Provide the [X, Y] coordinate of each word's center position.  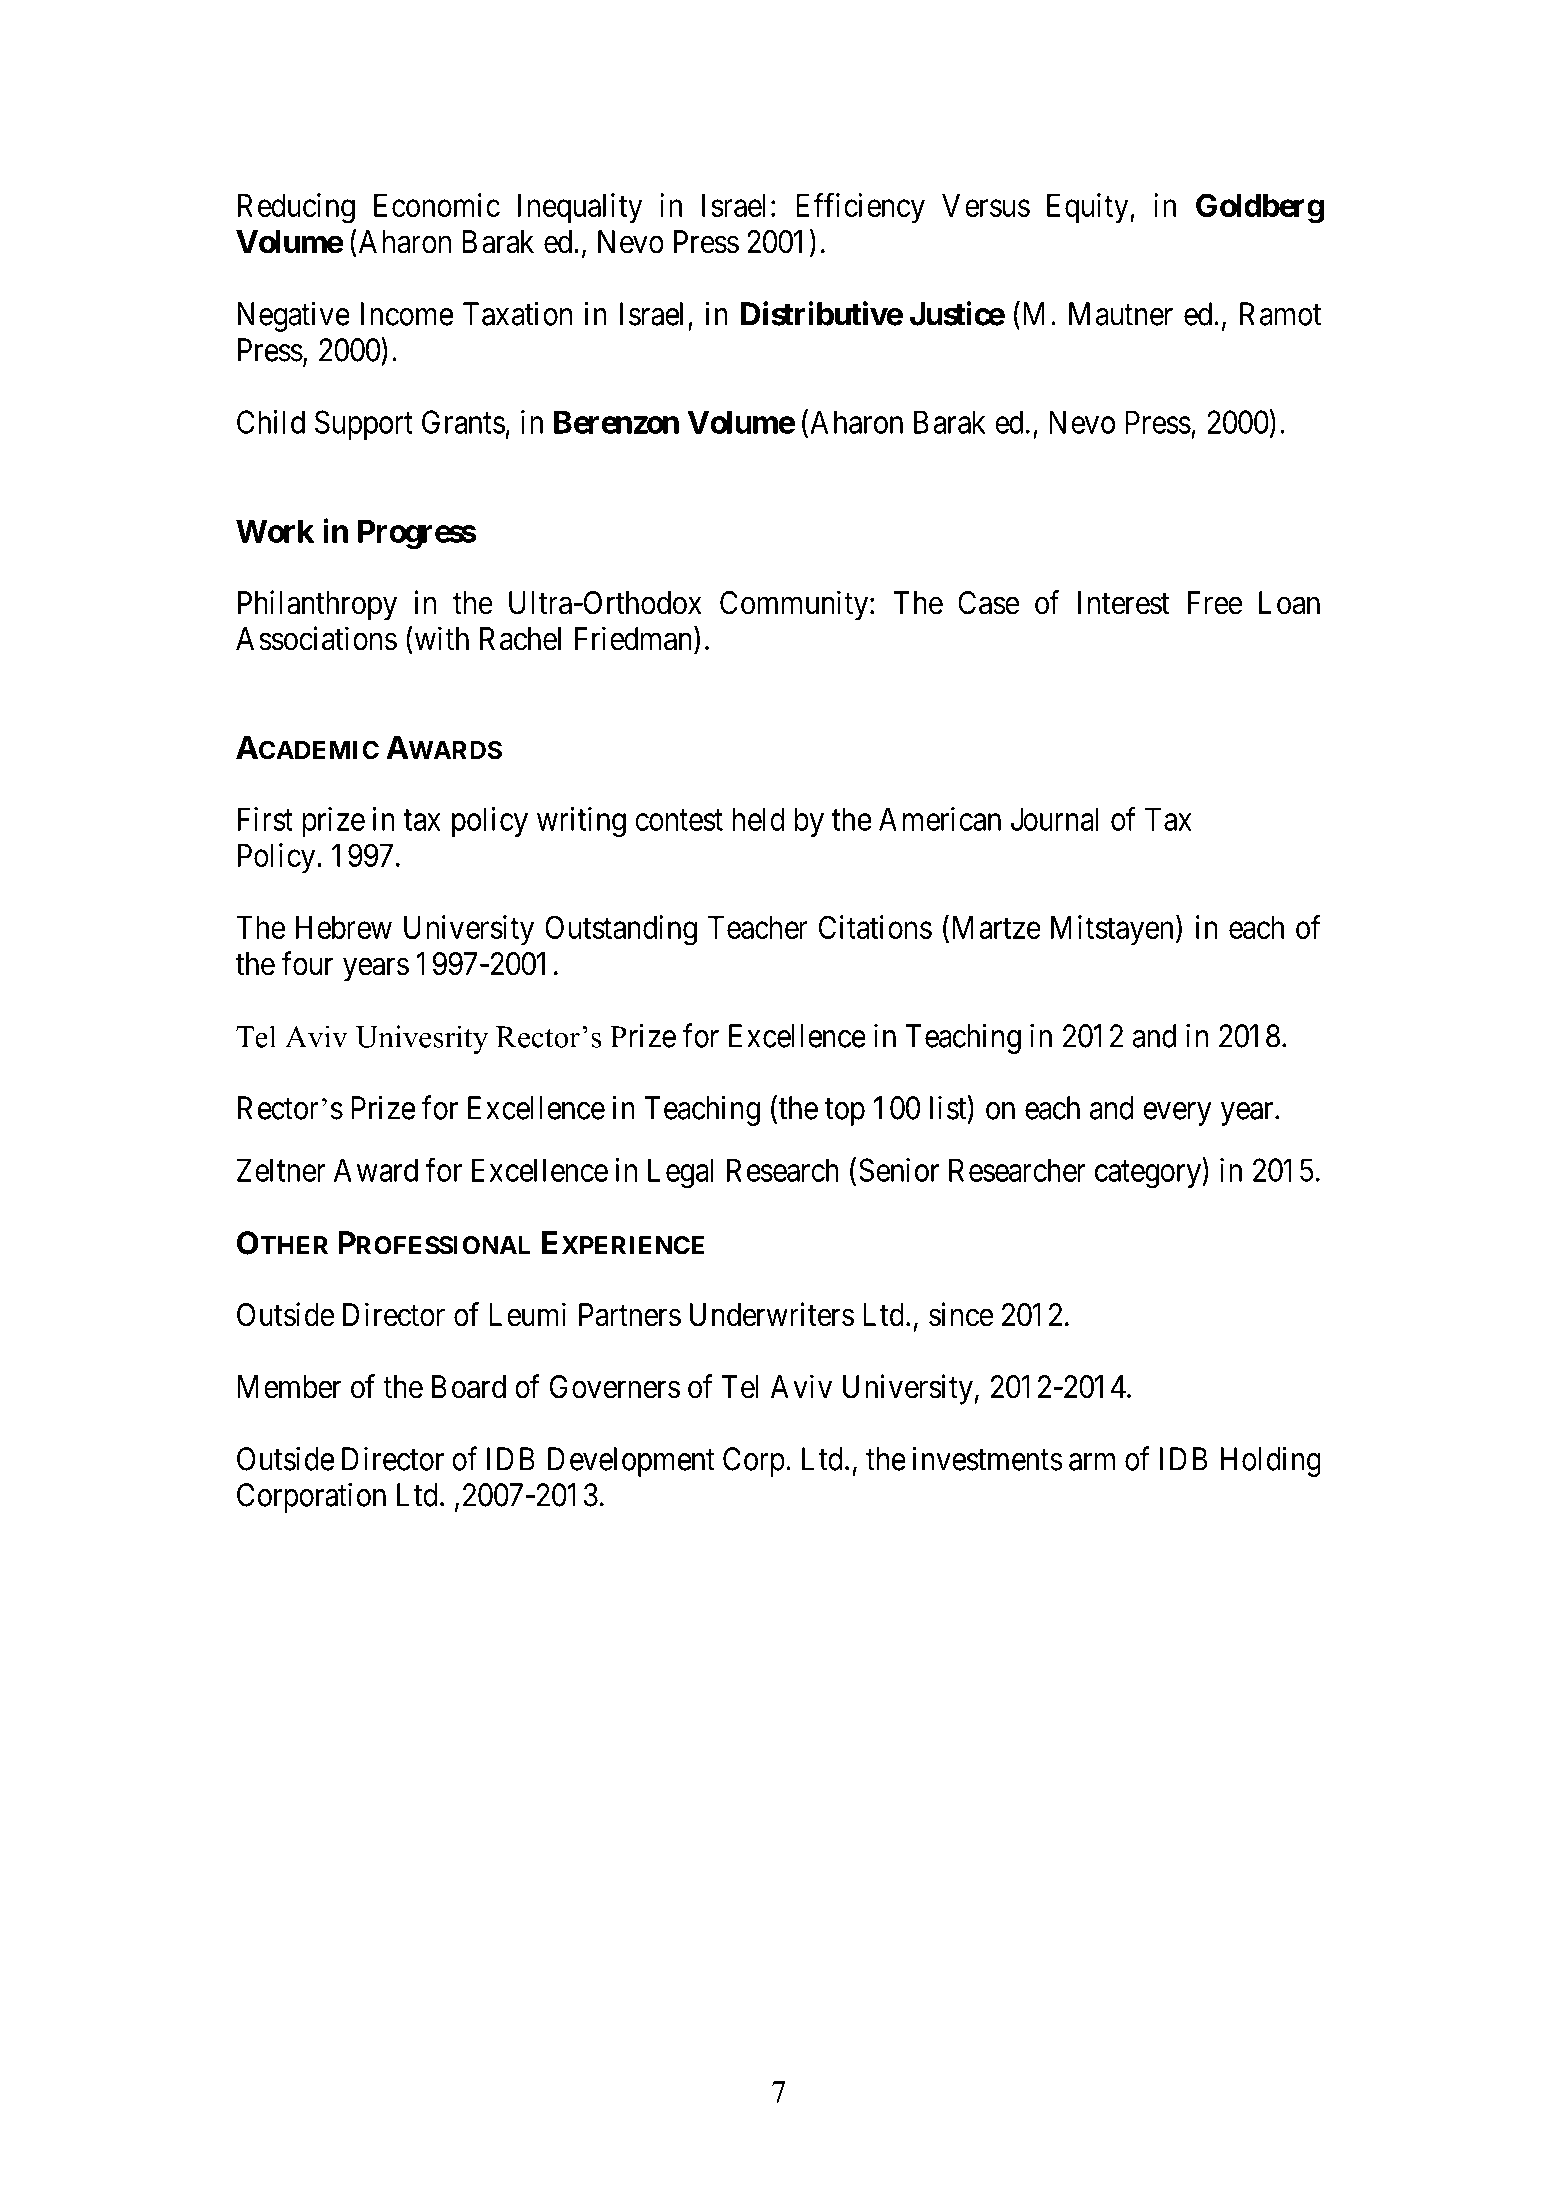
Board [469, 1387]
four [307, 963]
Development [631, 1462]
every [1177, 1114]
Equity [1089, 208]
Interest [1124, 603]
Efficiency [860, 208]
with [440, 638]
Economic [437, 205]
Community [795, 605]
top [845, 1112]
